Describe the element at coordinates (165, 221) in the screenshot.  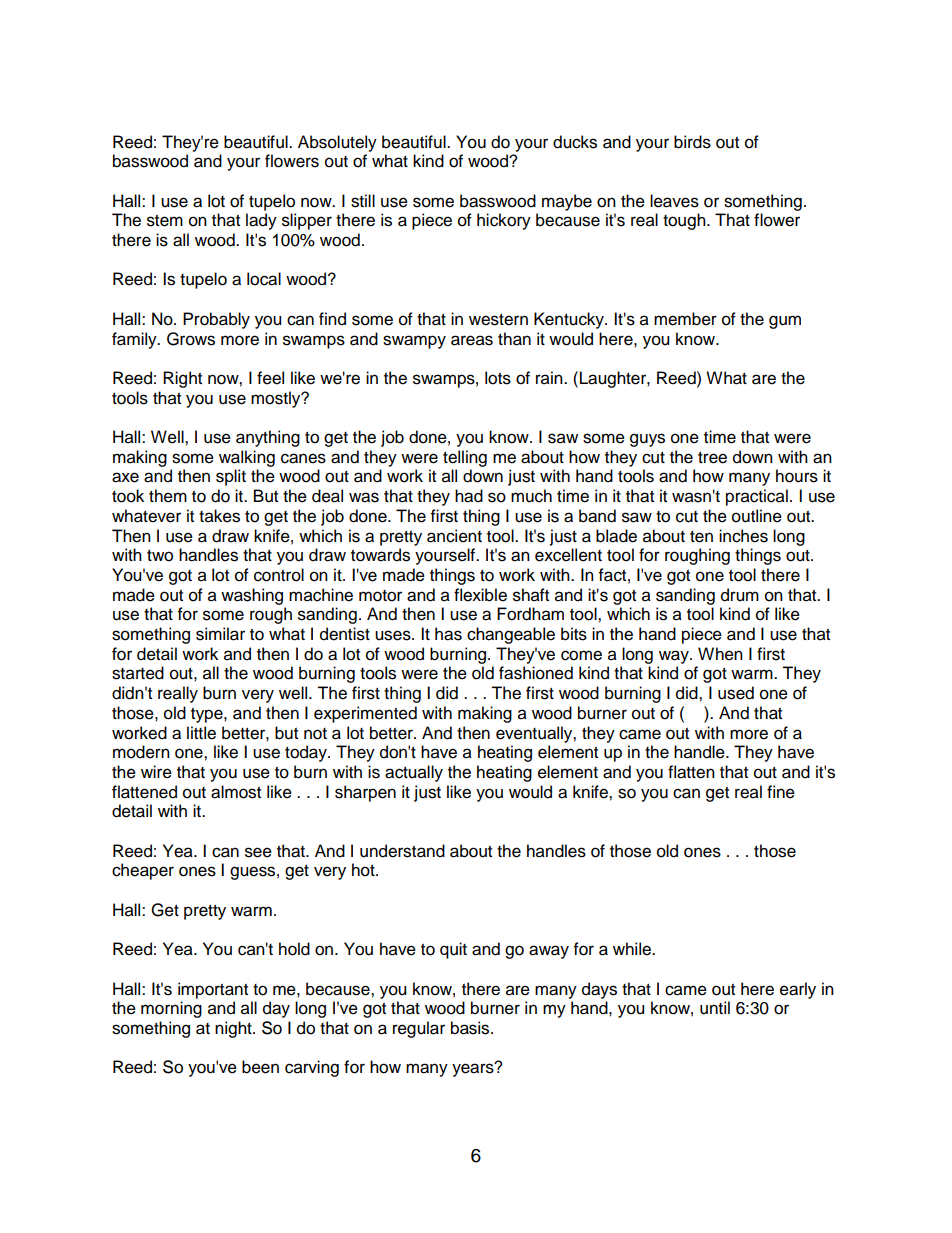
I see `stem` at that location.
